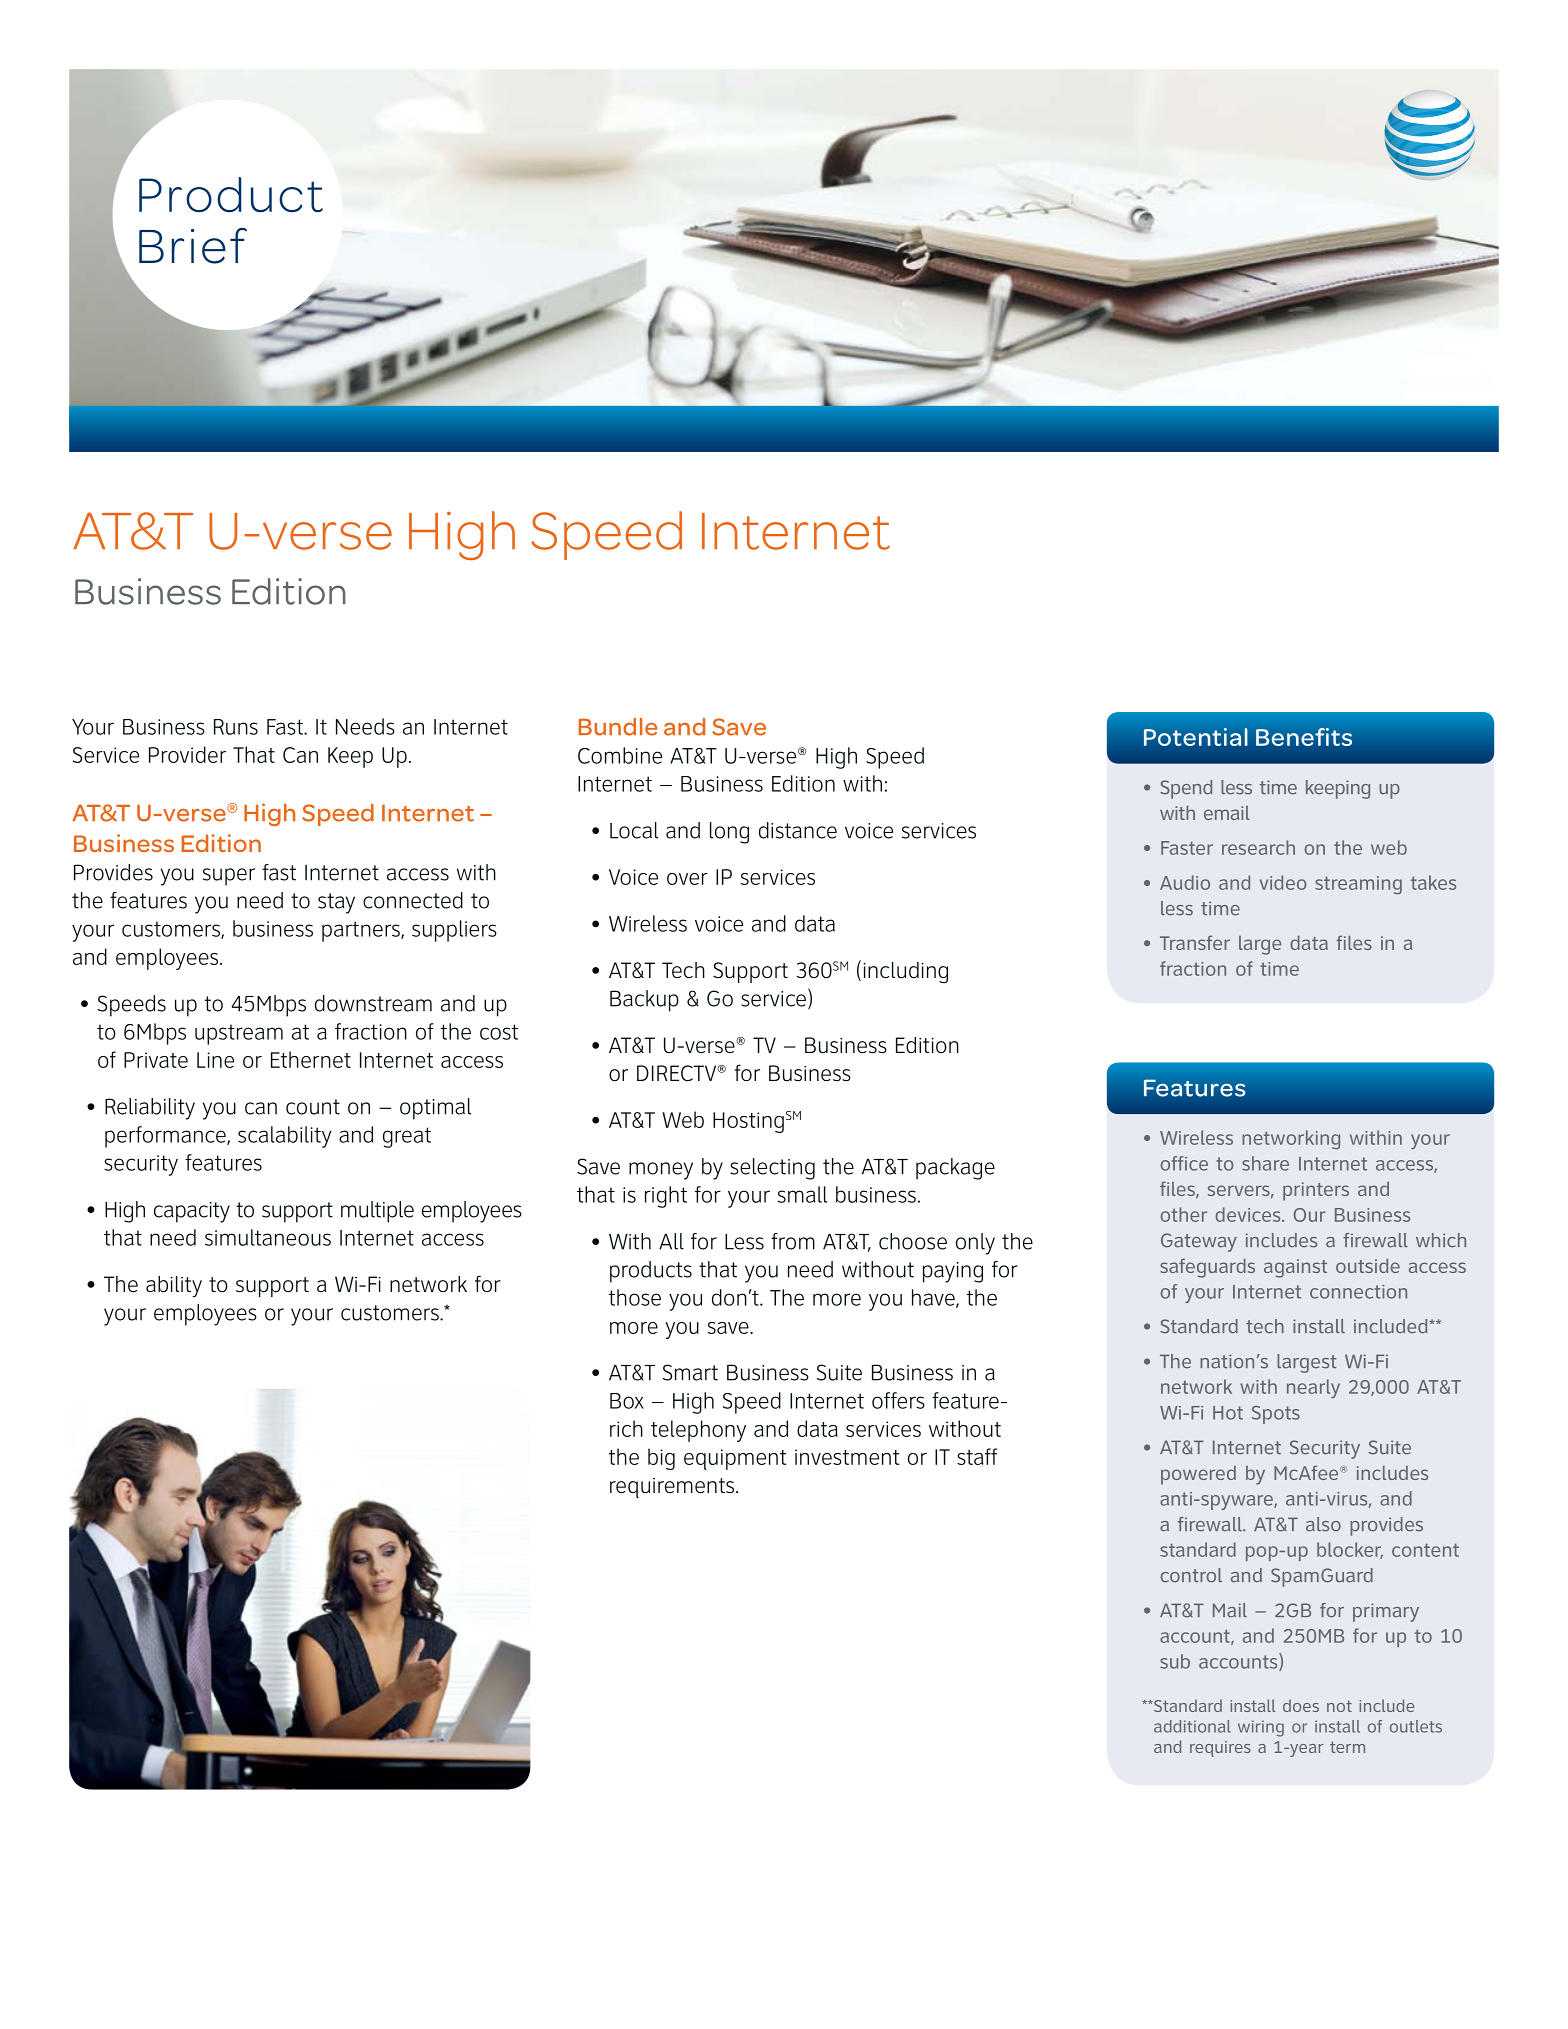  What do you see at coordinates (618, 727) in the screenshot?
I see `Bundle` at bounding box center [618, 727].
